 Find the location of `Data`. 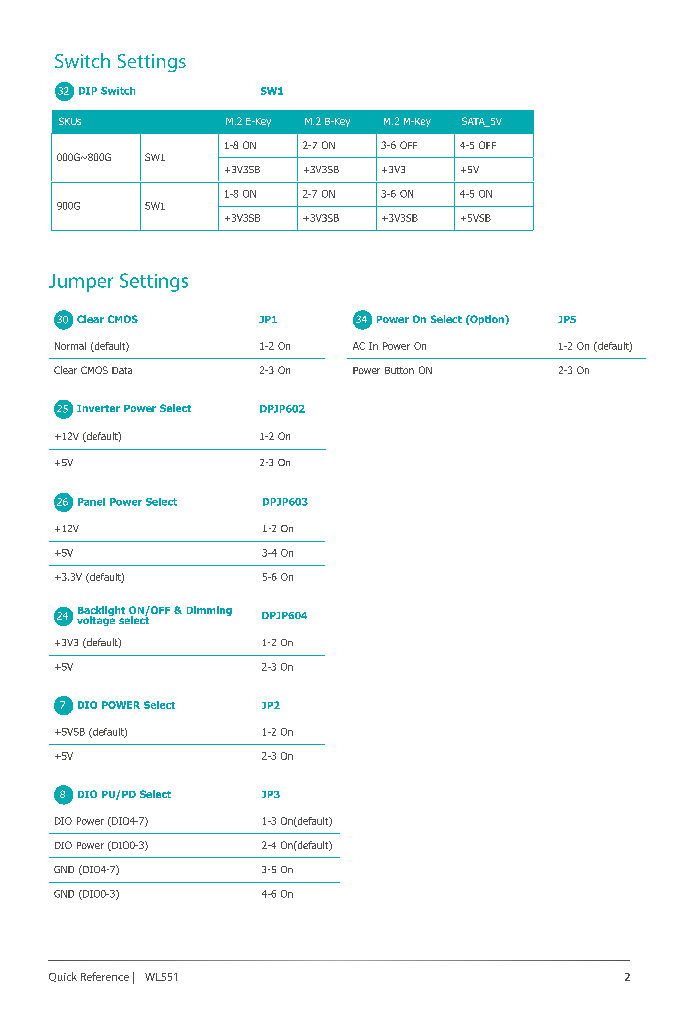

Data is located at coordinates (122, 370).
